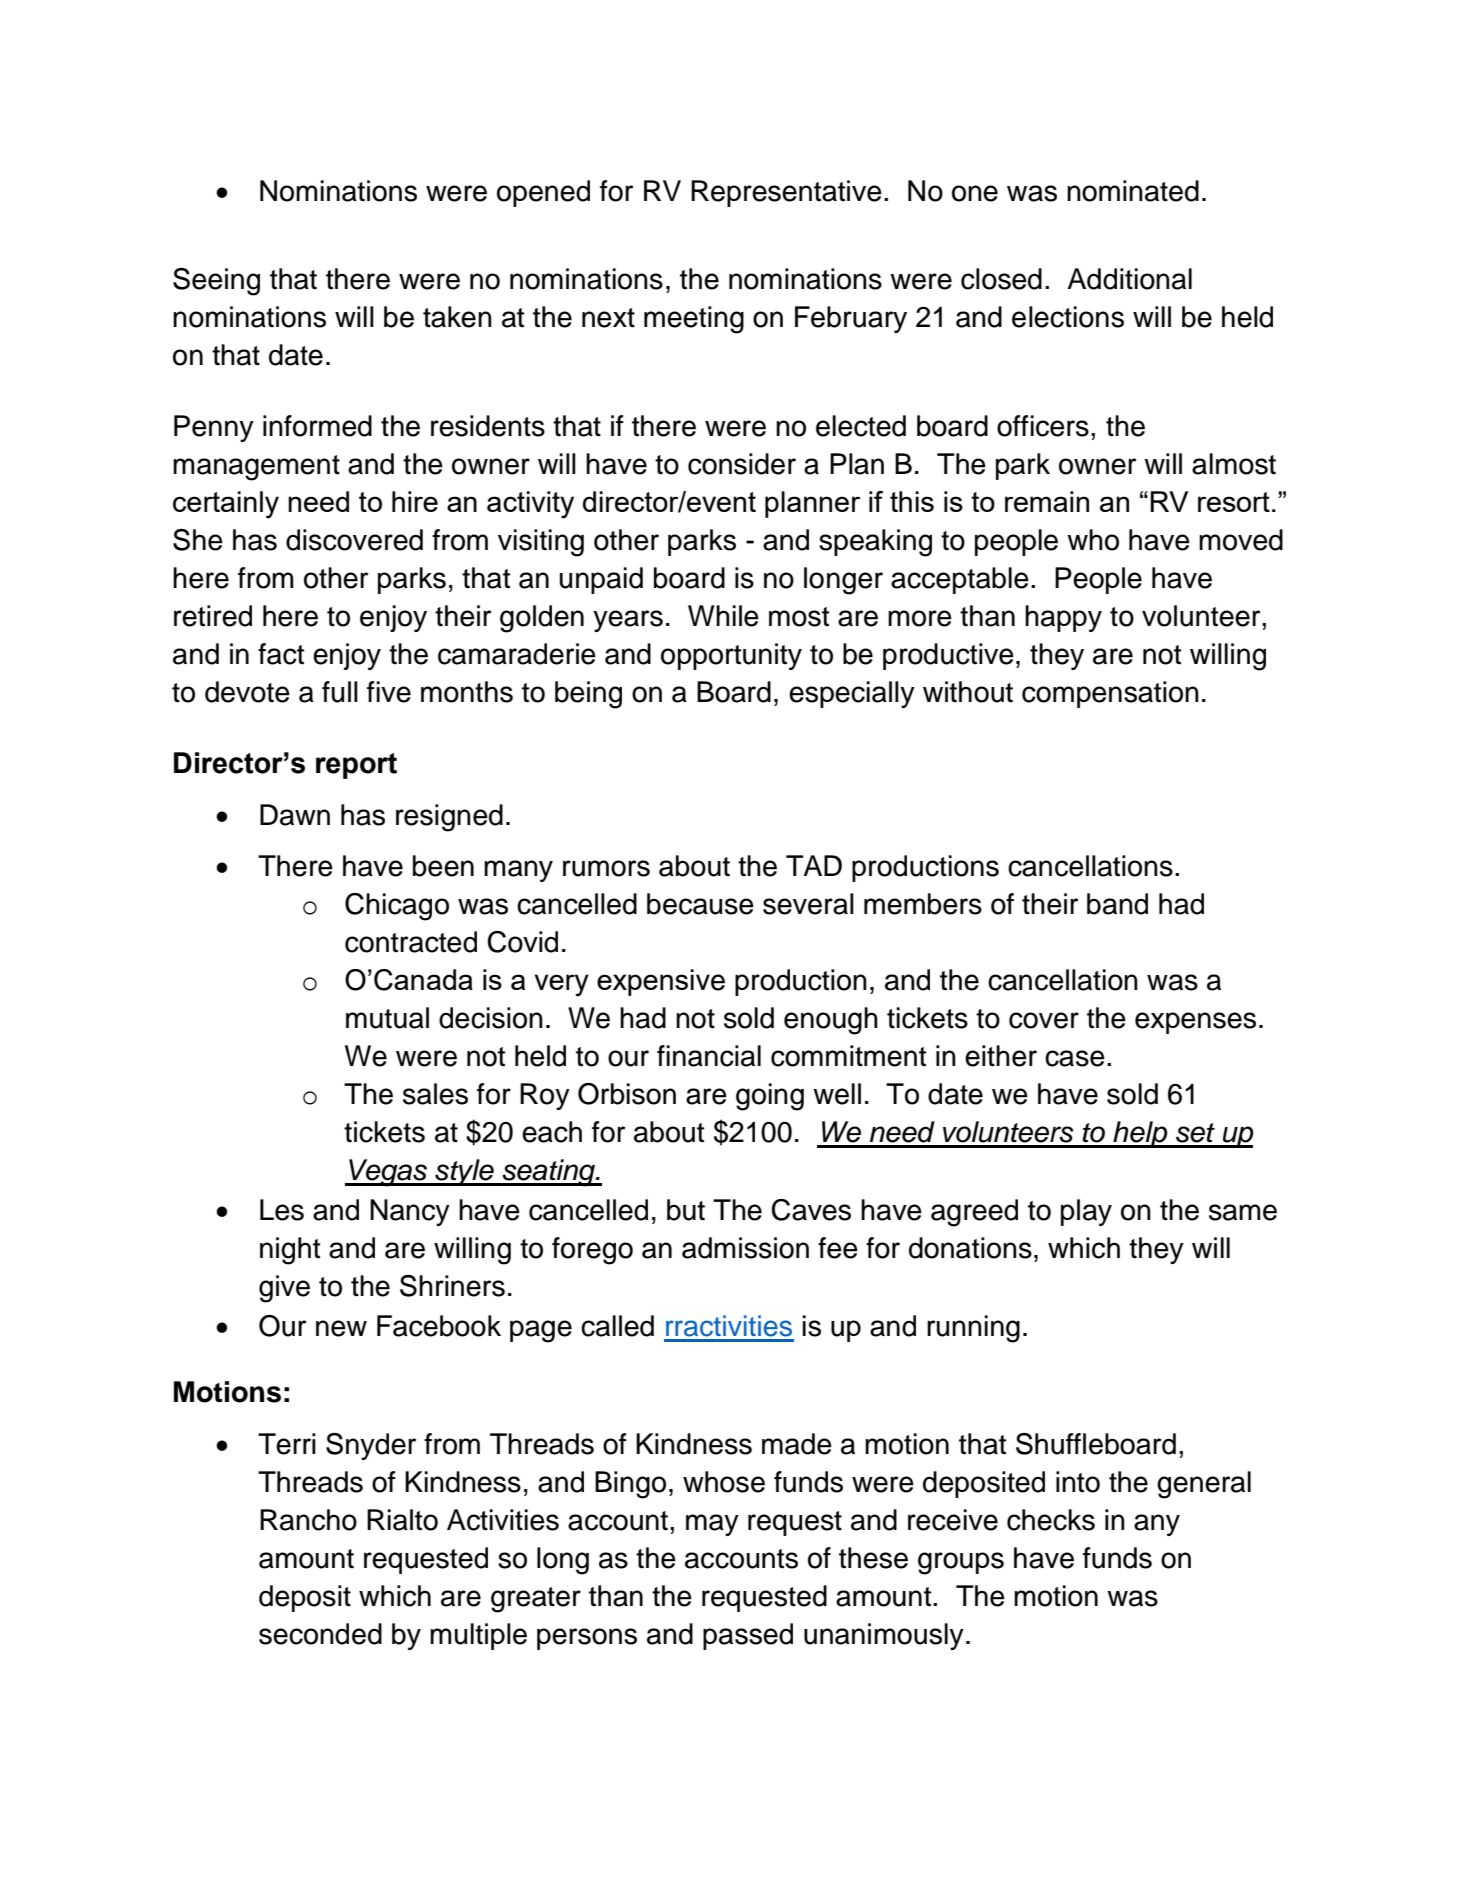 This document has width=1464, height=1895. What do you see at coordinates (748, 1636) in the document?
I see `passed` at bounding box center [748, 1636].
